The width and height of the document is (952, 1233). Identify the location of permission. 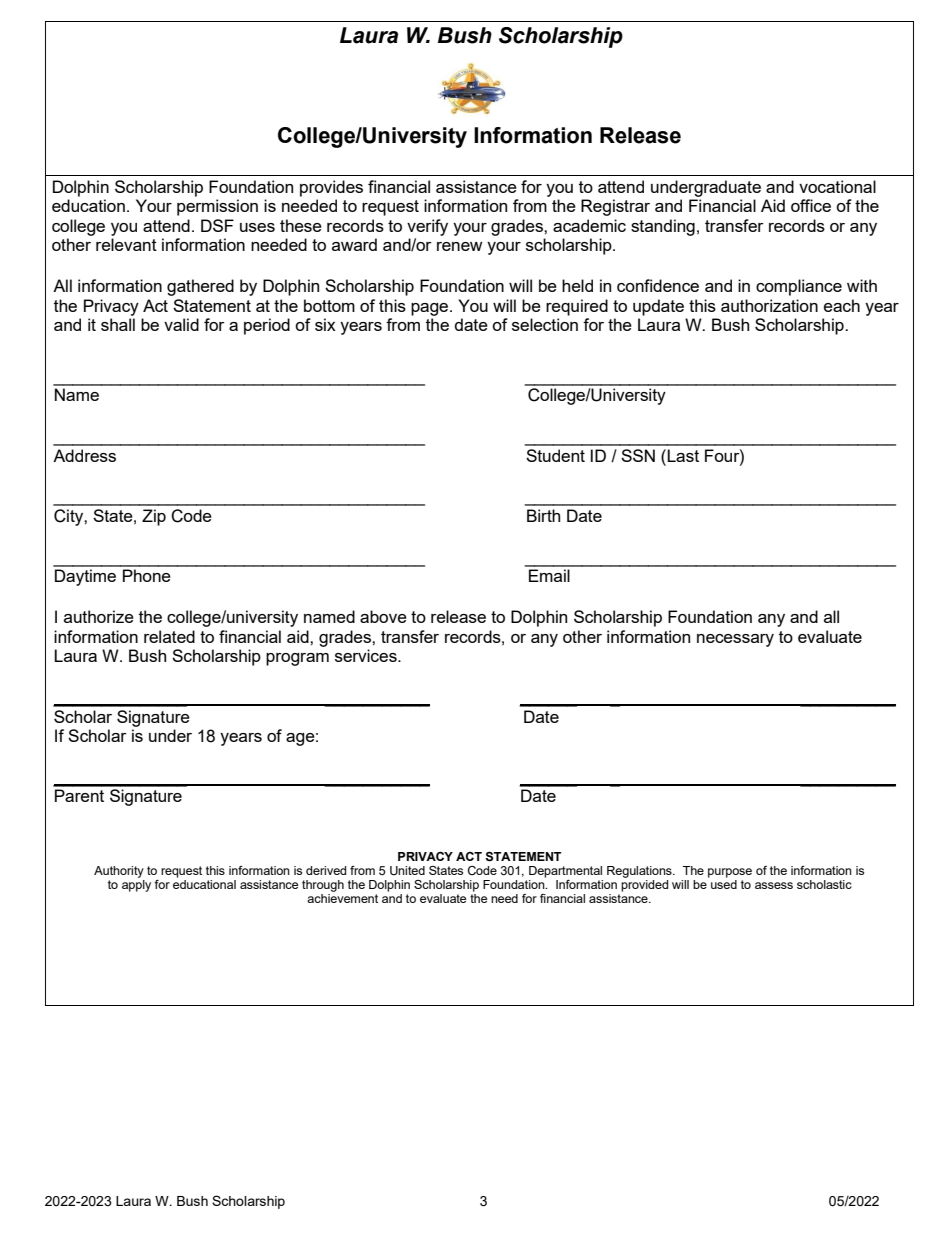
(217, 207).
